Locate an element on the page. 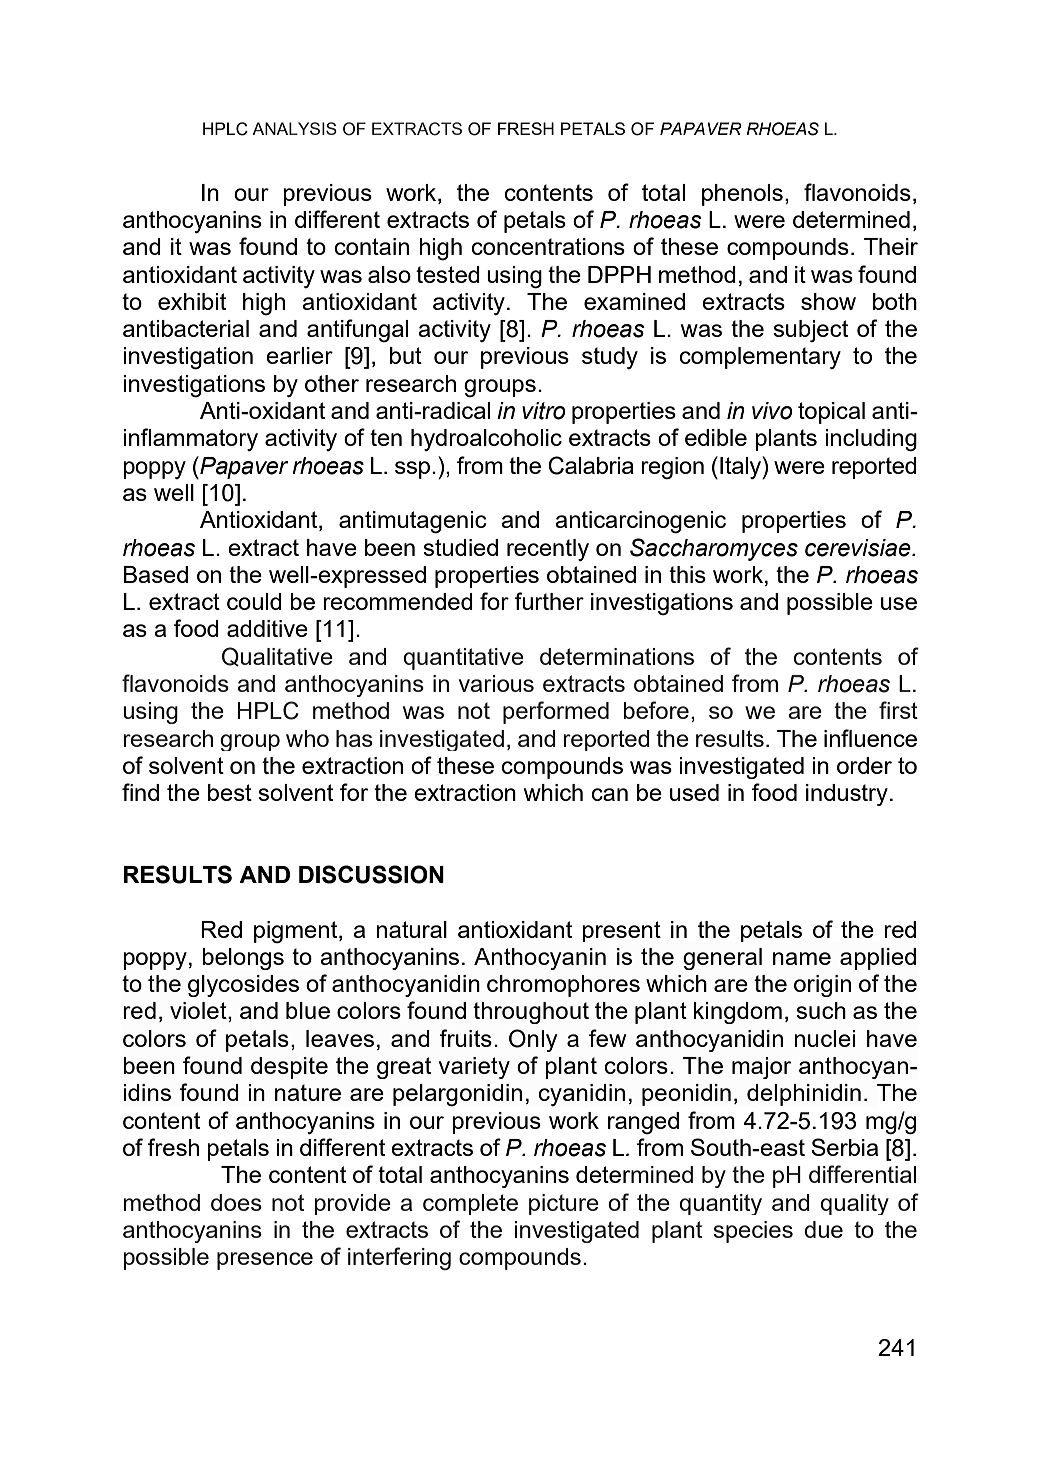  belongs is located at coordinates (243, 959).
